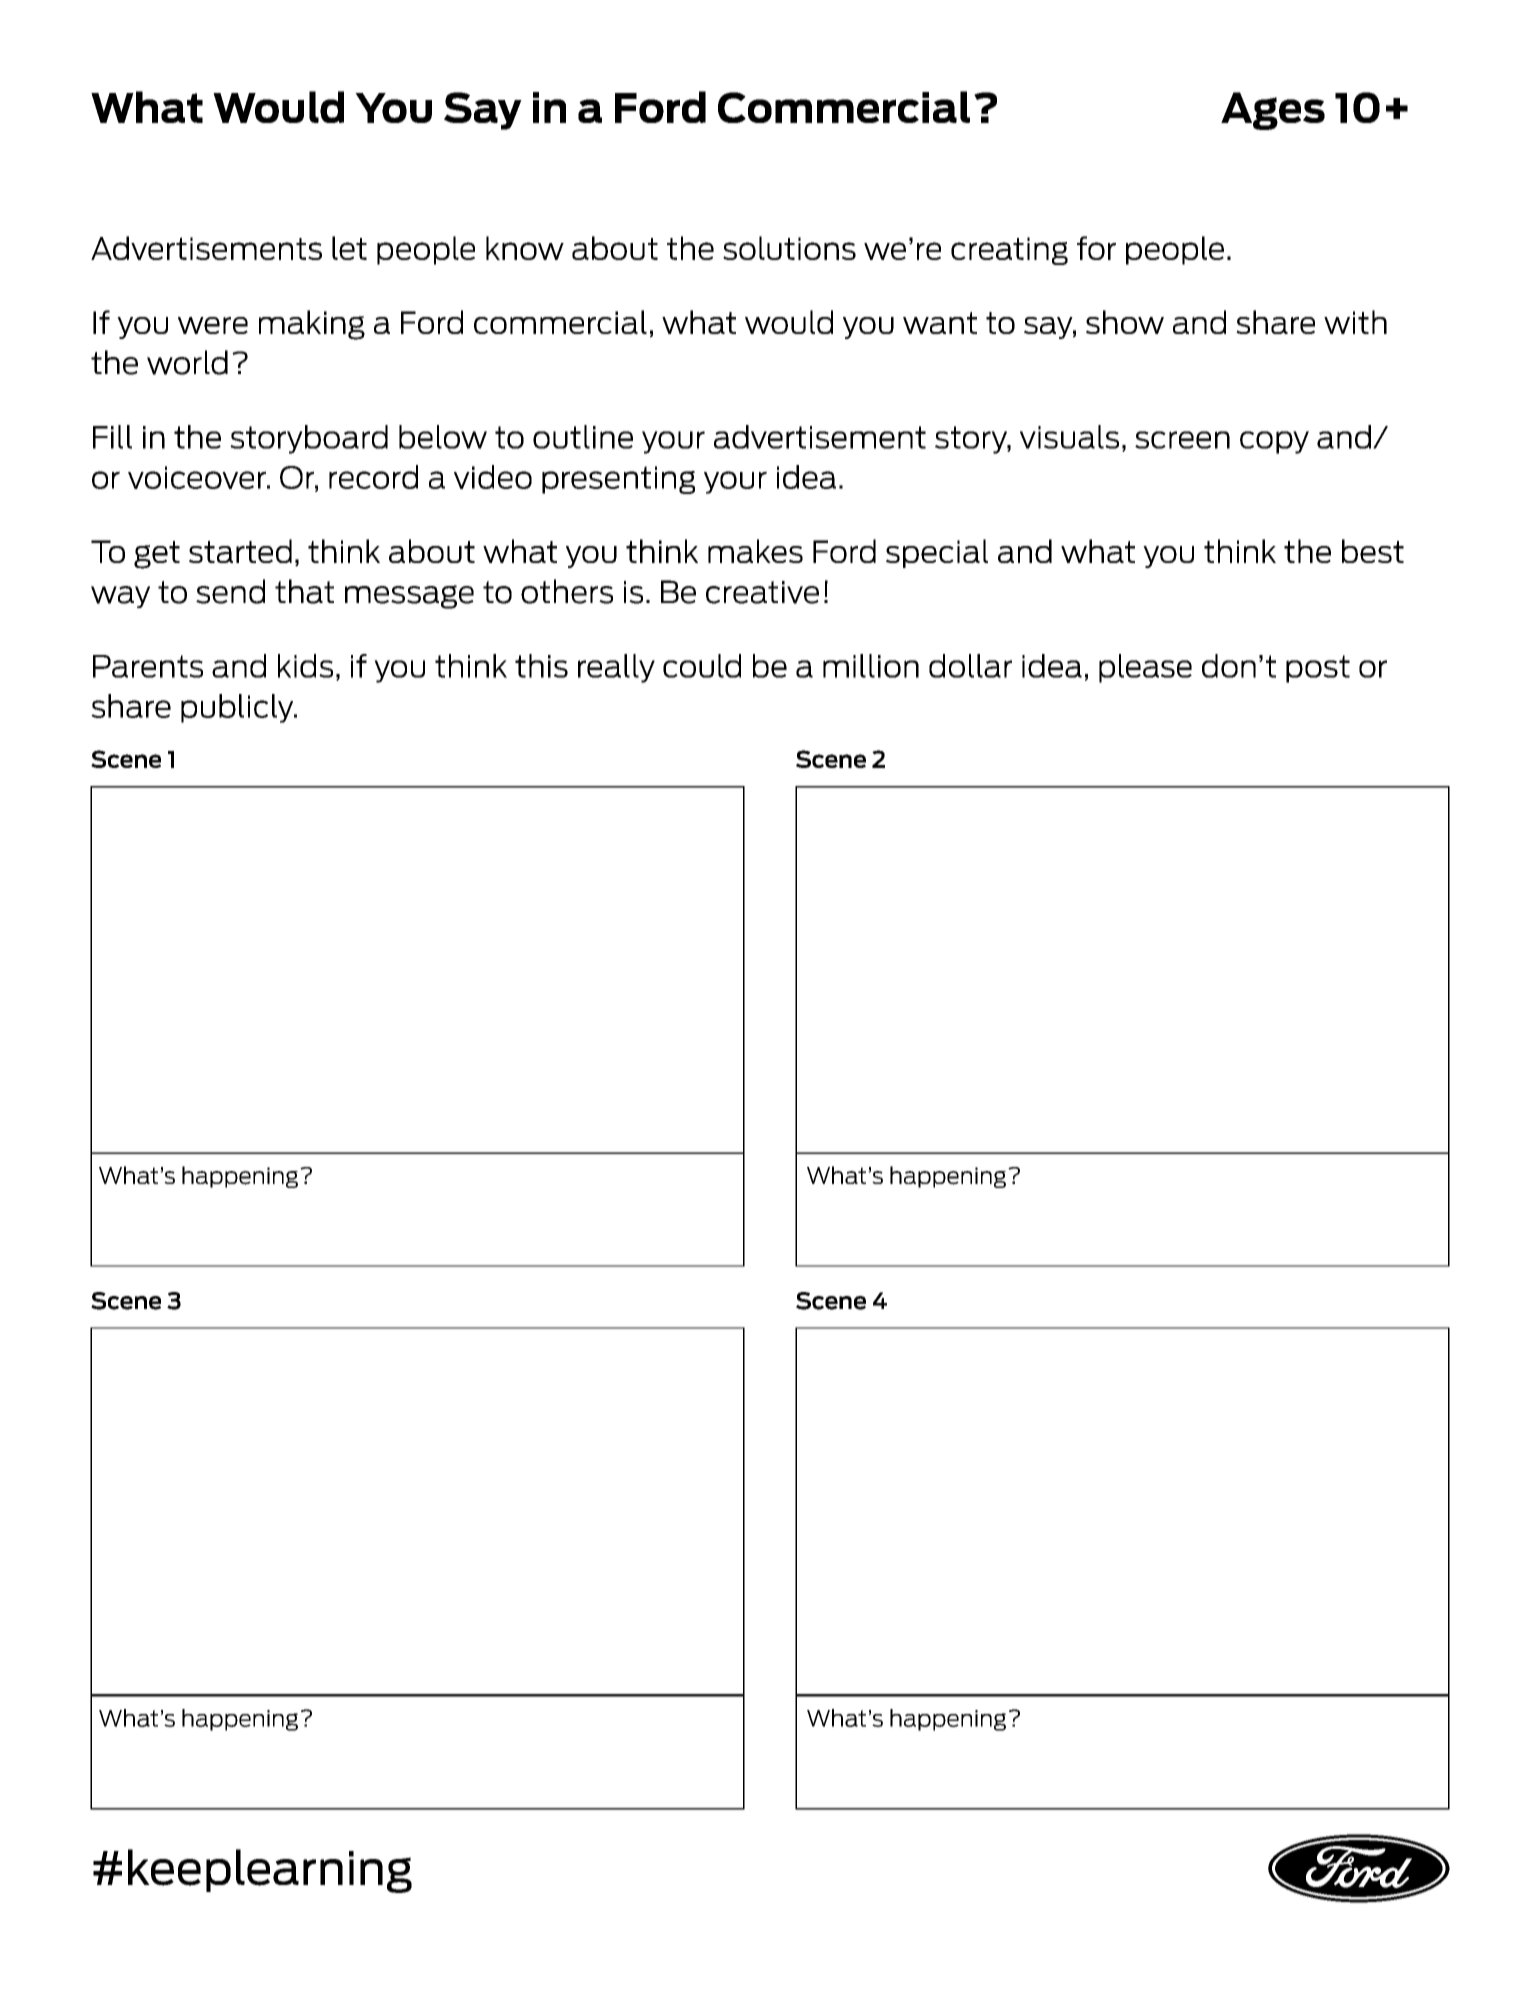  I want to click on publicly, so click(238, 708).
